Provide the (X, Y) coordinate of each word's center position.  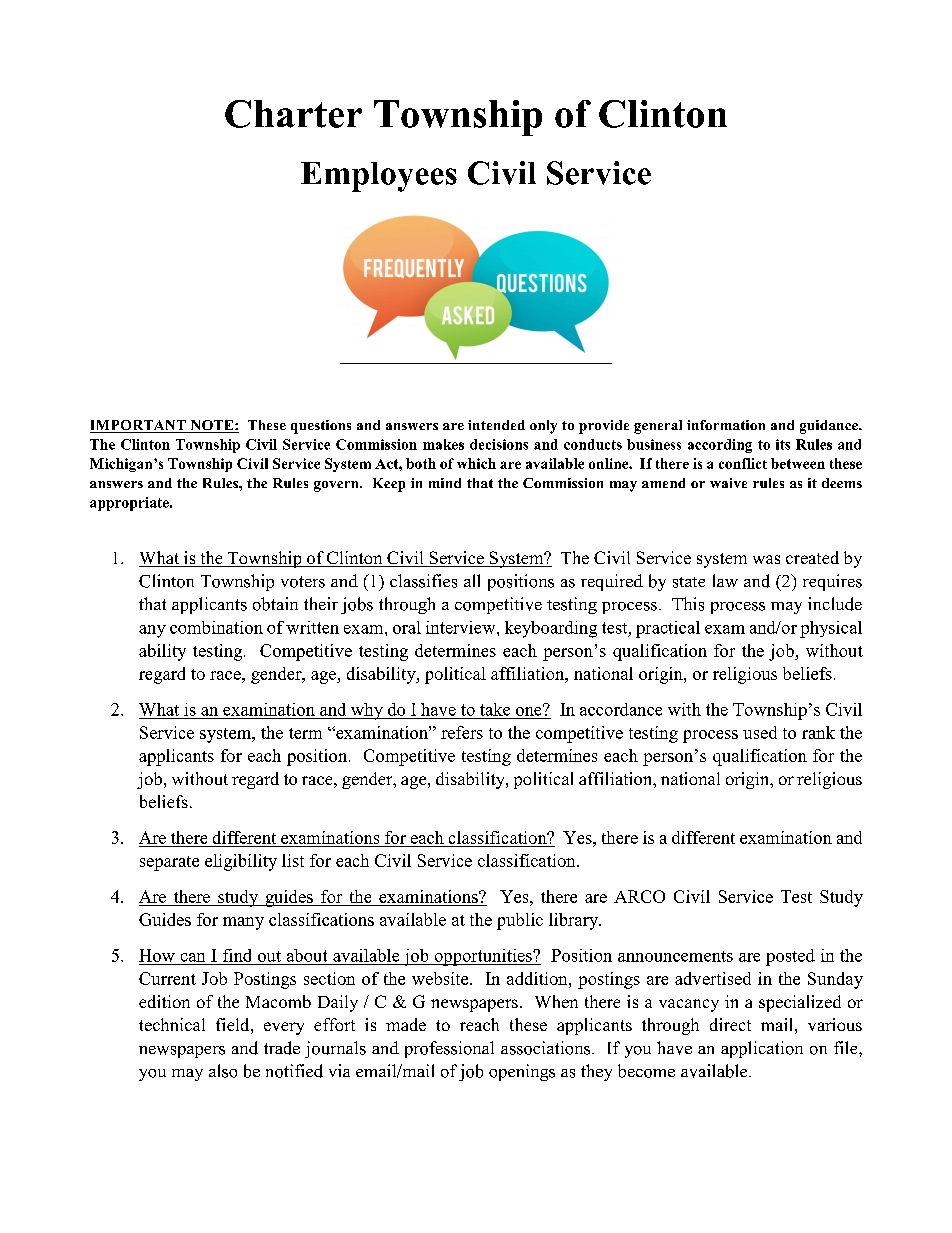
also (223, 1071)
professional (449, 1049)
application (762, 1049)
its (783, 444)
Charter (293, 114)
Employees (379, 177)
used (760, 732)
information (726, 425)
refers (462, 732)
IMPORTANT (139, 426)
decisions (499, 444)
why (366, 711)
